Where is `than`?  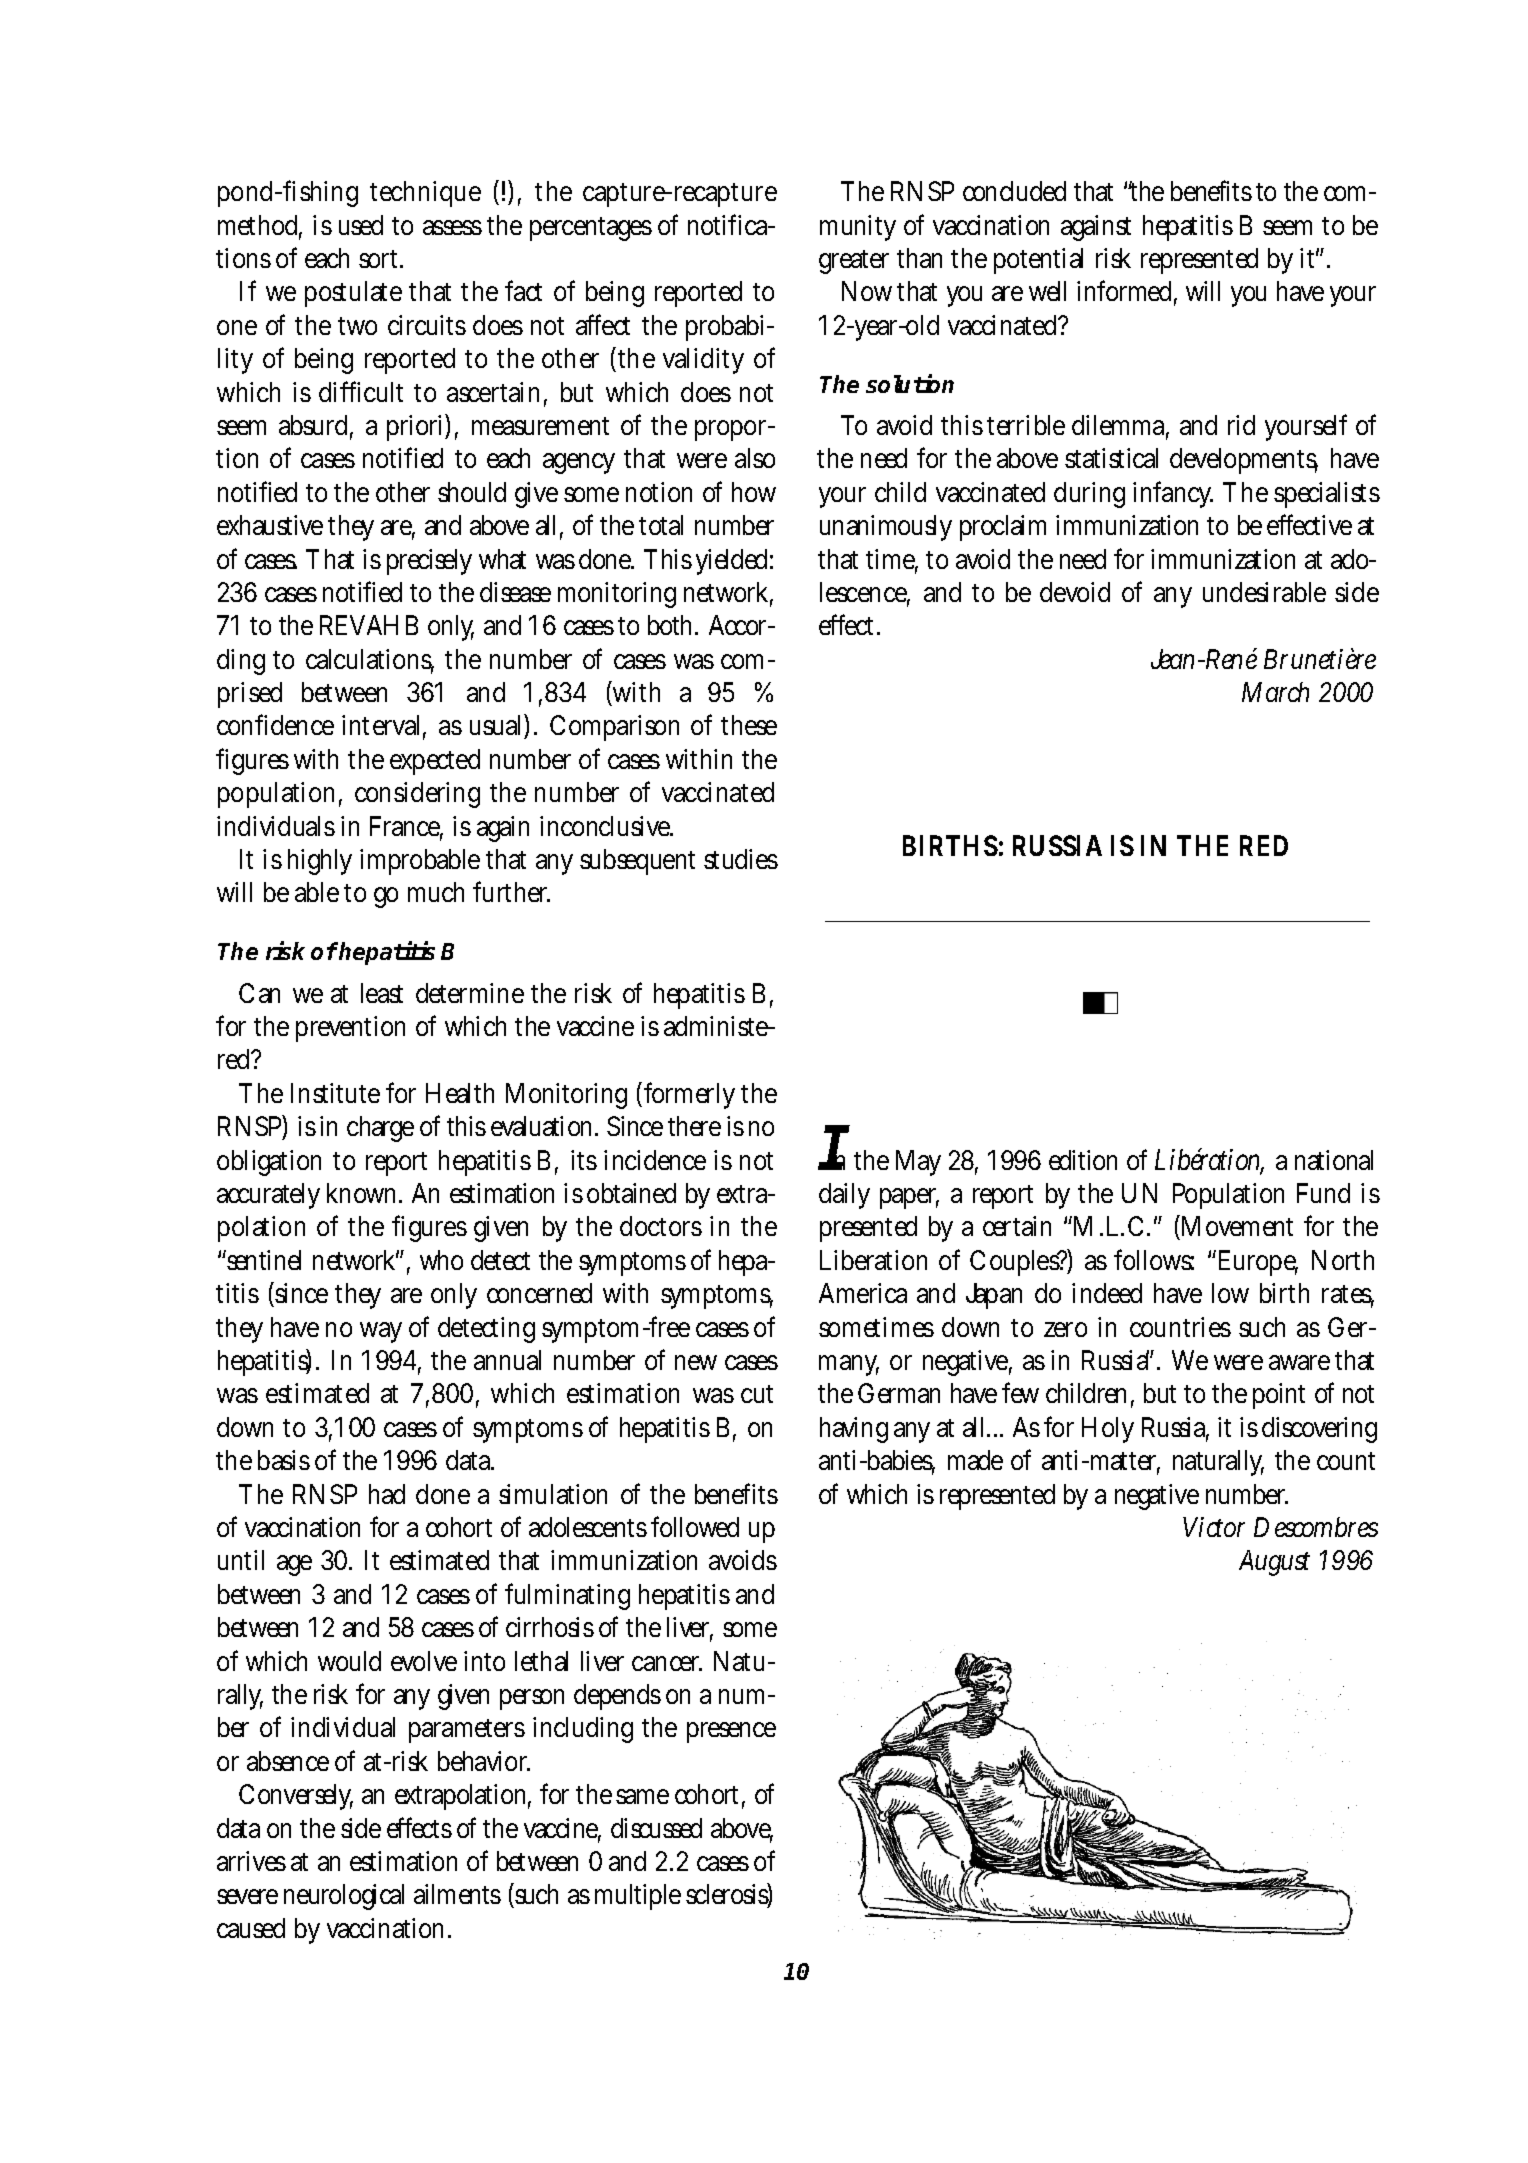 than is located at coordinates (919, 258).
